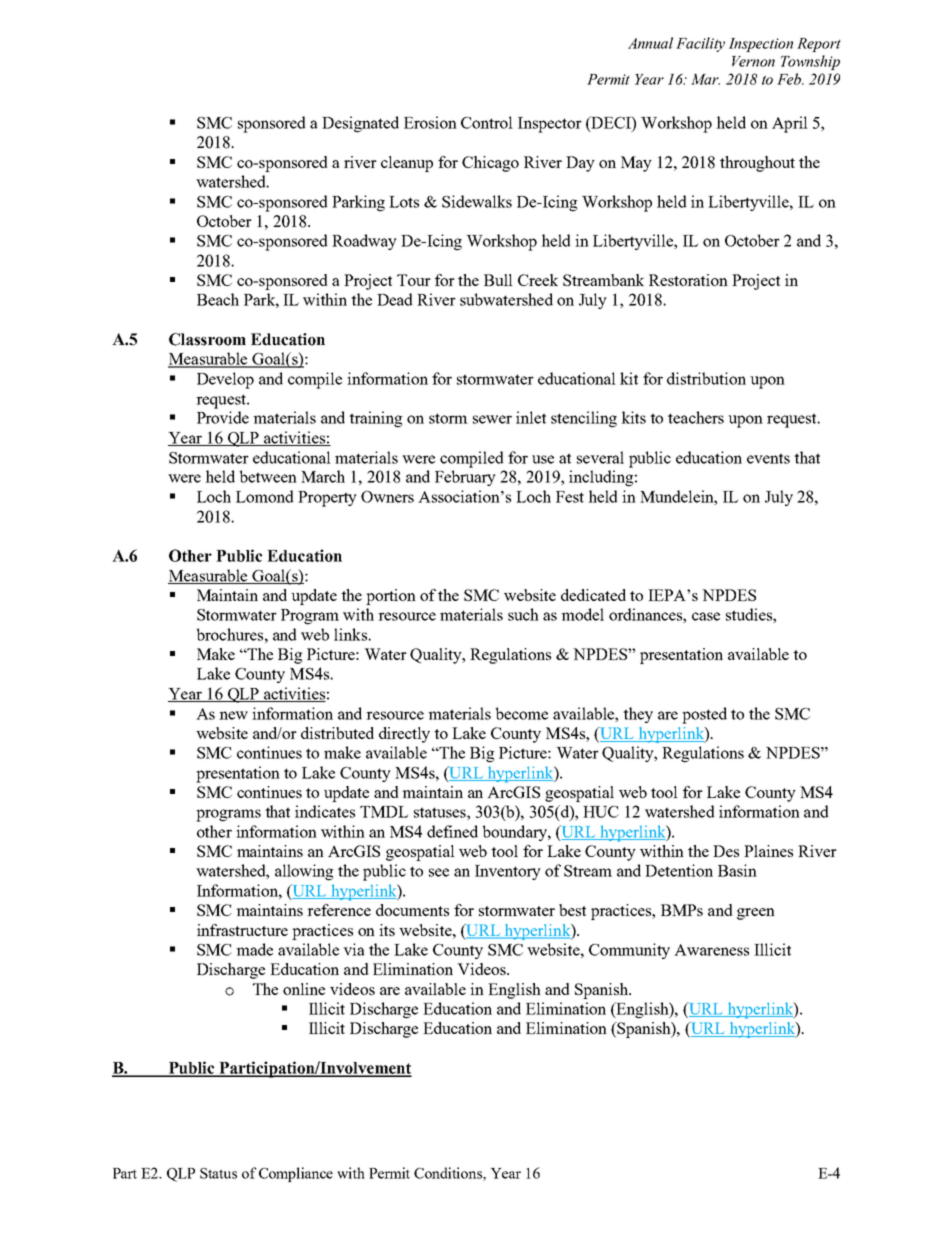  I want to click on Control, so click(487, 122).
